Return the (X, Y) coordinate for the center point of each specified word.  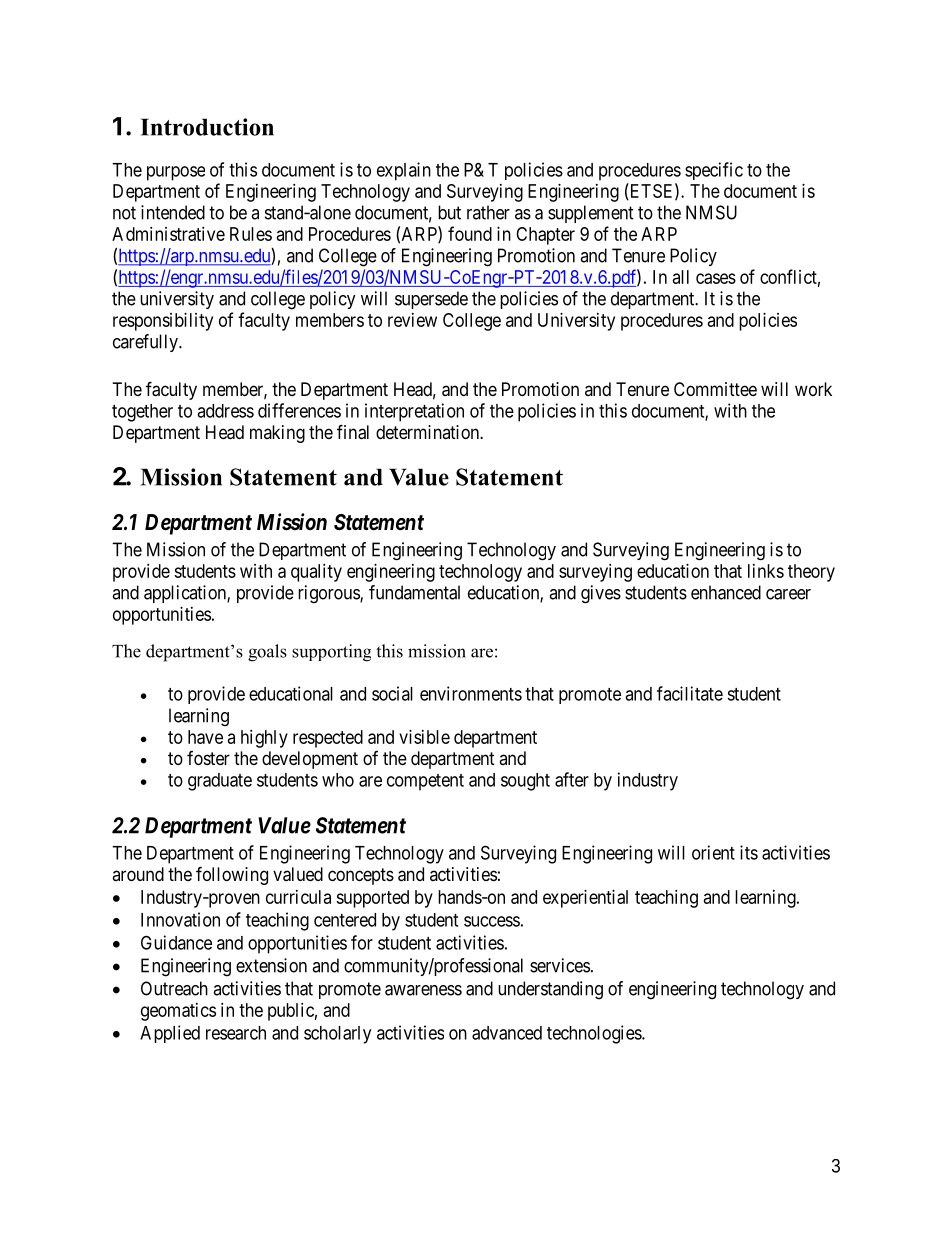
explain (404, 171)
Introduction (207, 127)
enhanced (726, 592)
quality (316, 573)
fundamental (414, 592)
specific (714, 171)
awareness (423, 990)
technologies (595, 1034)
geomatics (178, 1012)
